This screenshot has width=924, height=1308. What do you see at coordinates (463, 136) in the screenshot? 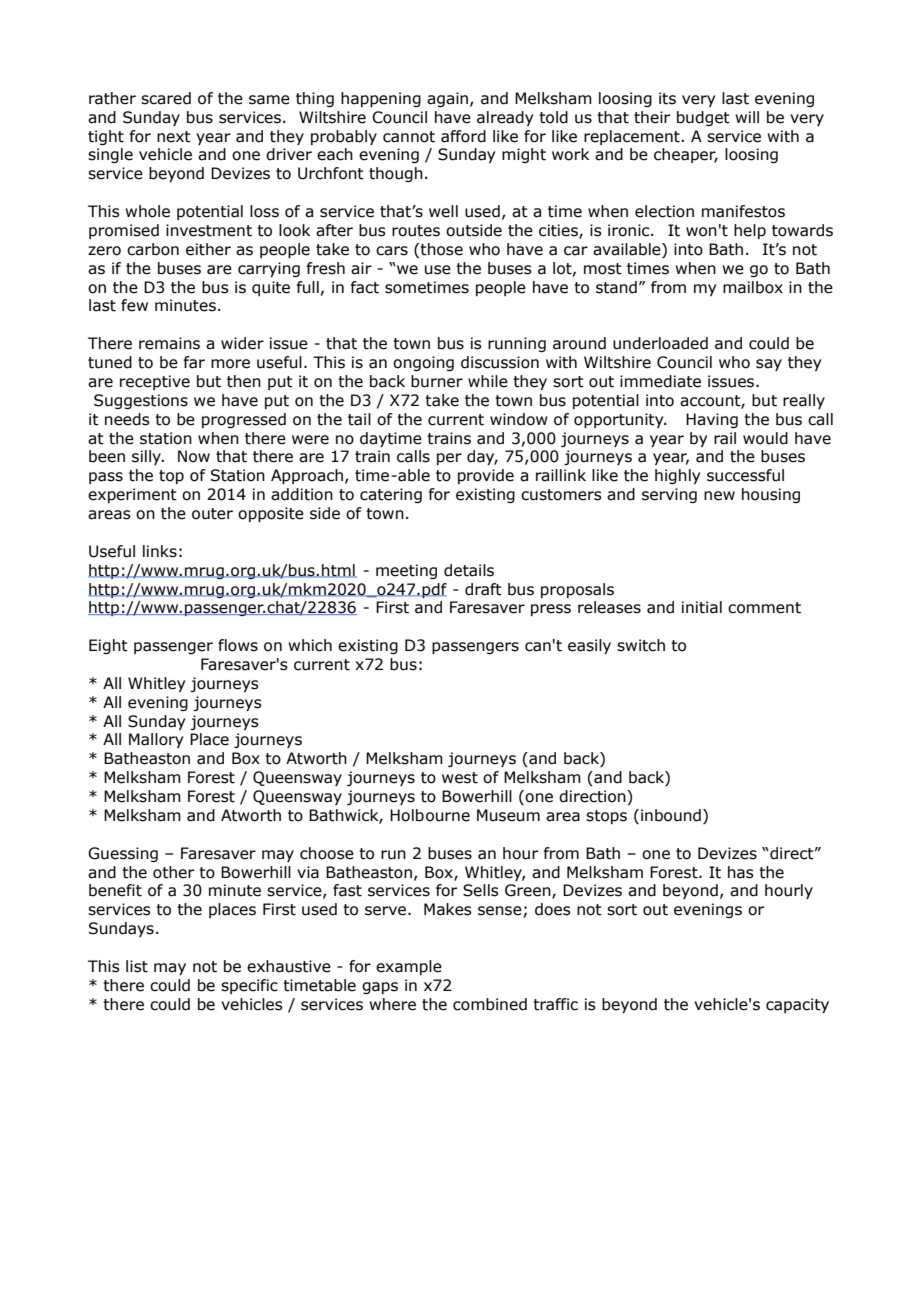
I see `afford` at bounding box center [463, 136].
